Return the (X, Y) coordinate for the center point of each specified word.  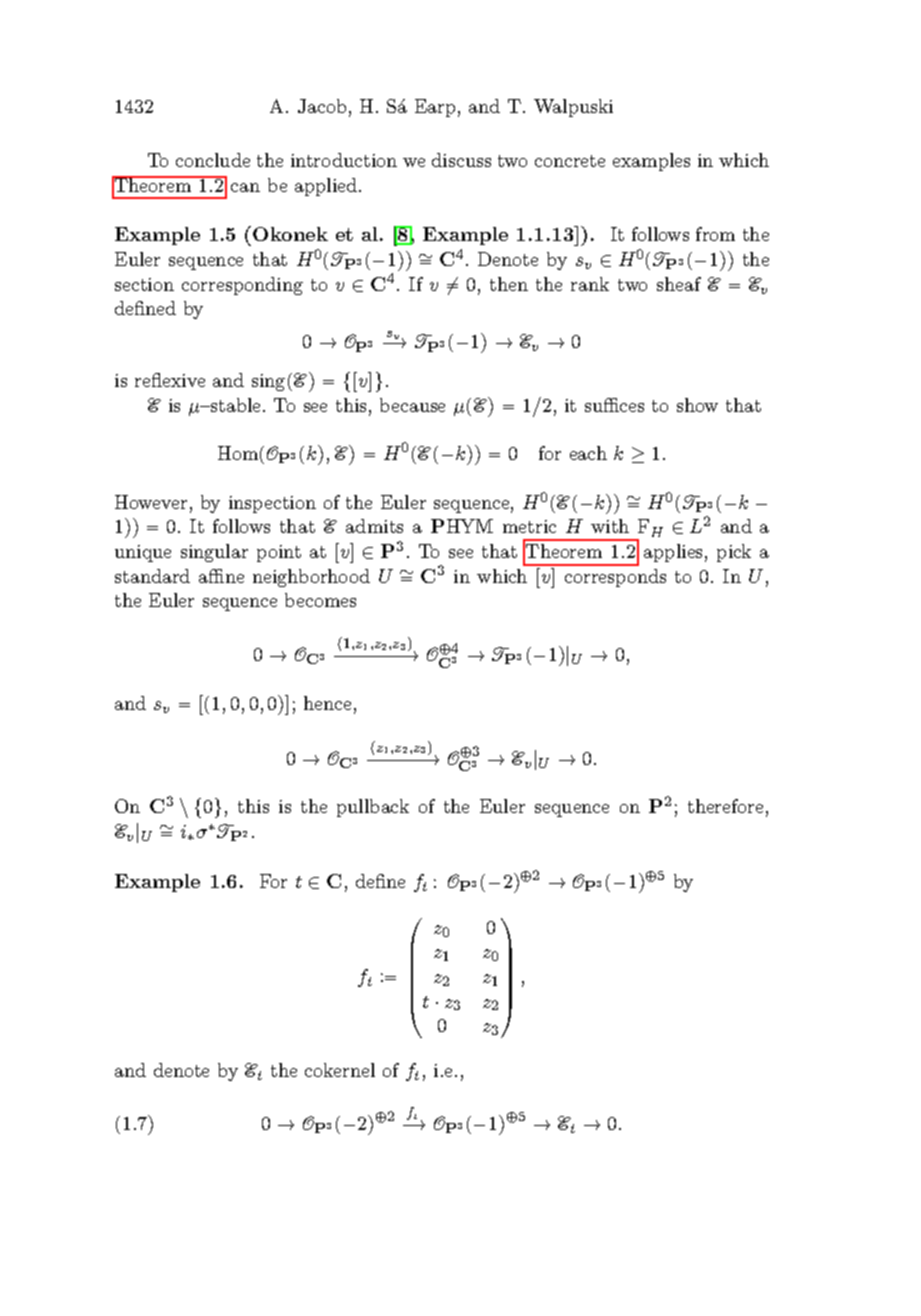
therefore (725, 806)
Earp (435, 108)
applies (673, 553)
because (412, 405)
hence (327, 703)
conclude (213, 160)
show (697, 405)
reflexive (170, 380)
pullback (373, 808)
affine (221, 576)
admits (374, 526)
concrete (570, 161)
